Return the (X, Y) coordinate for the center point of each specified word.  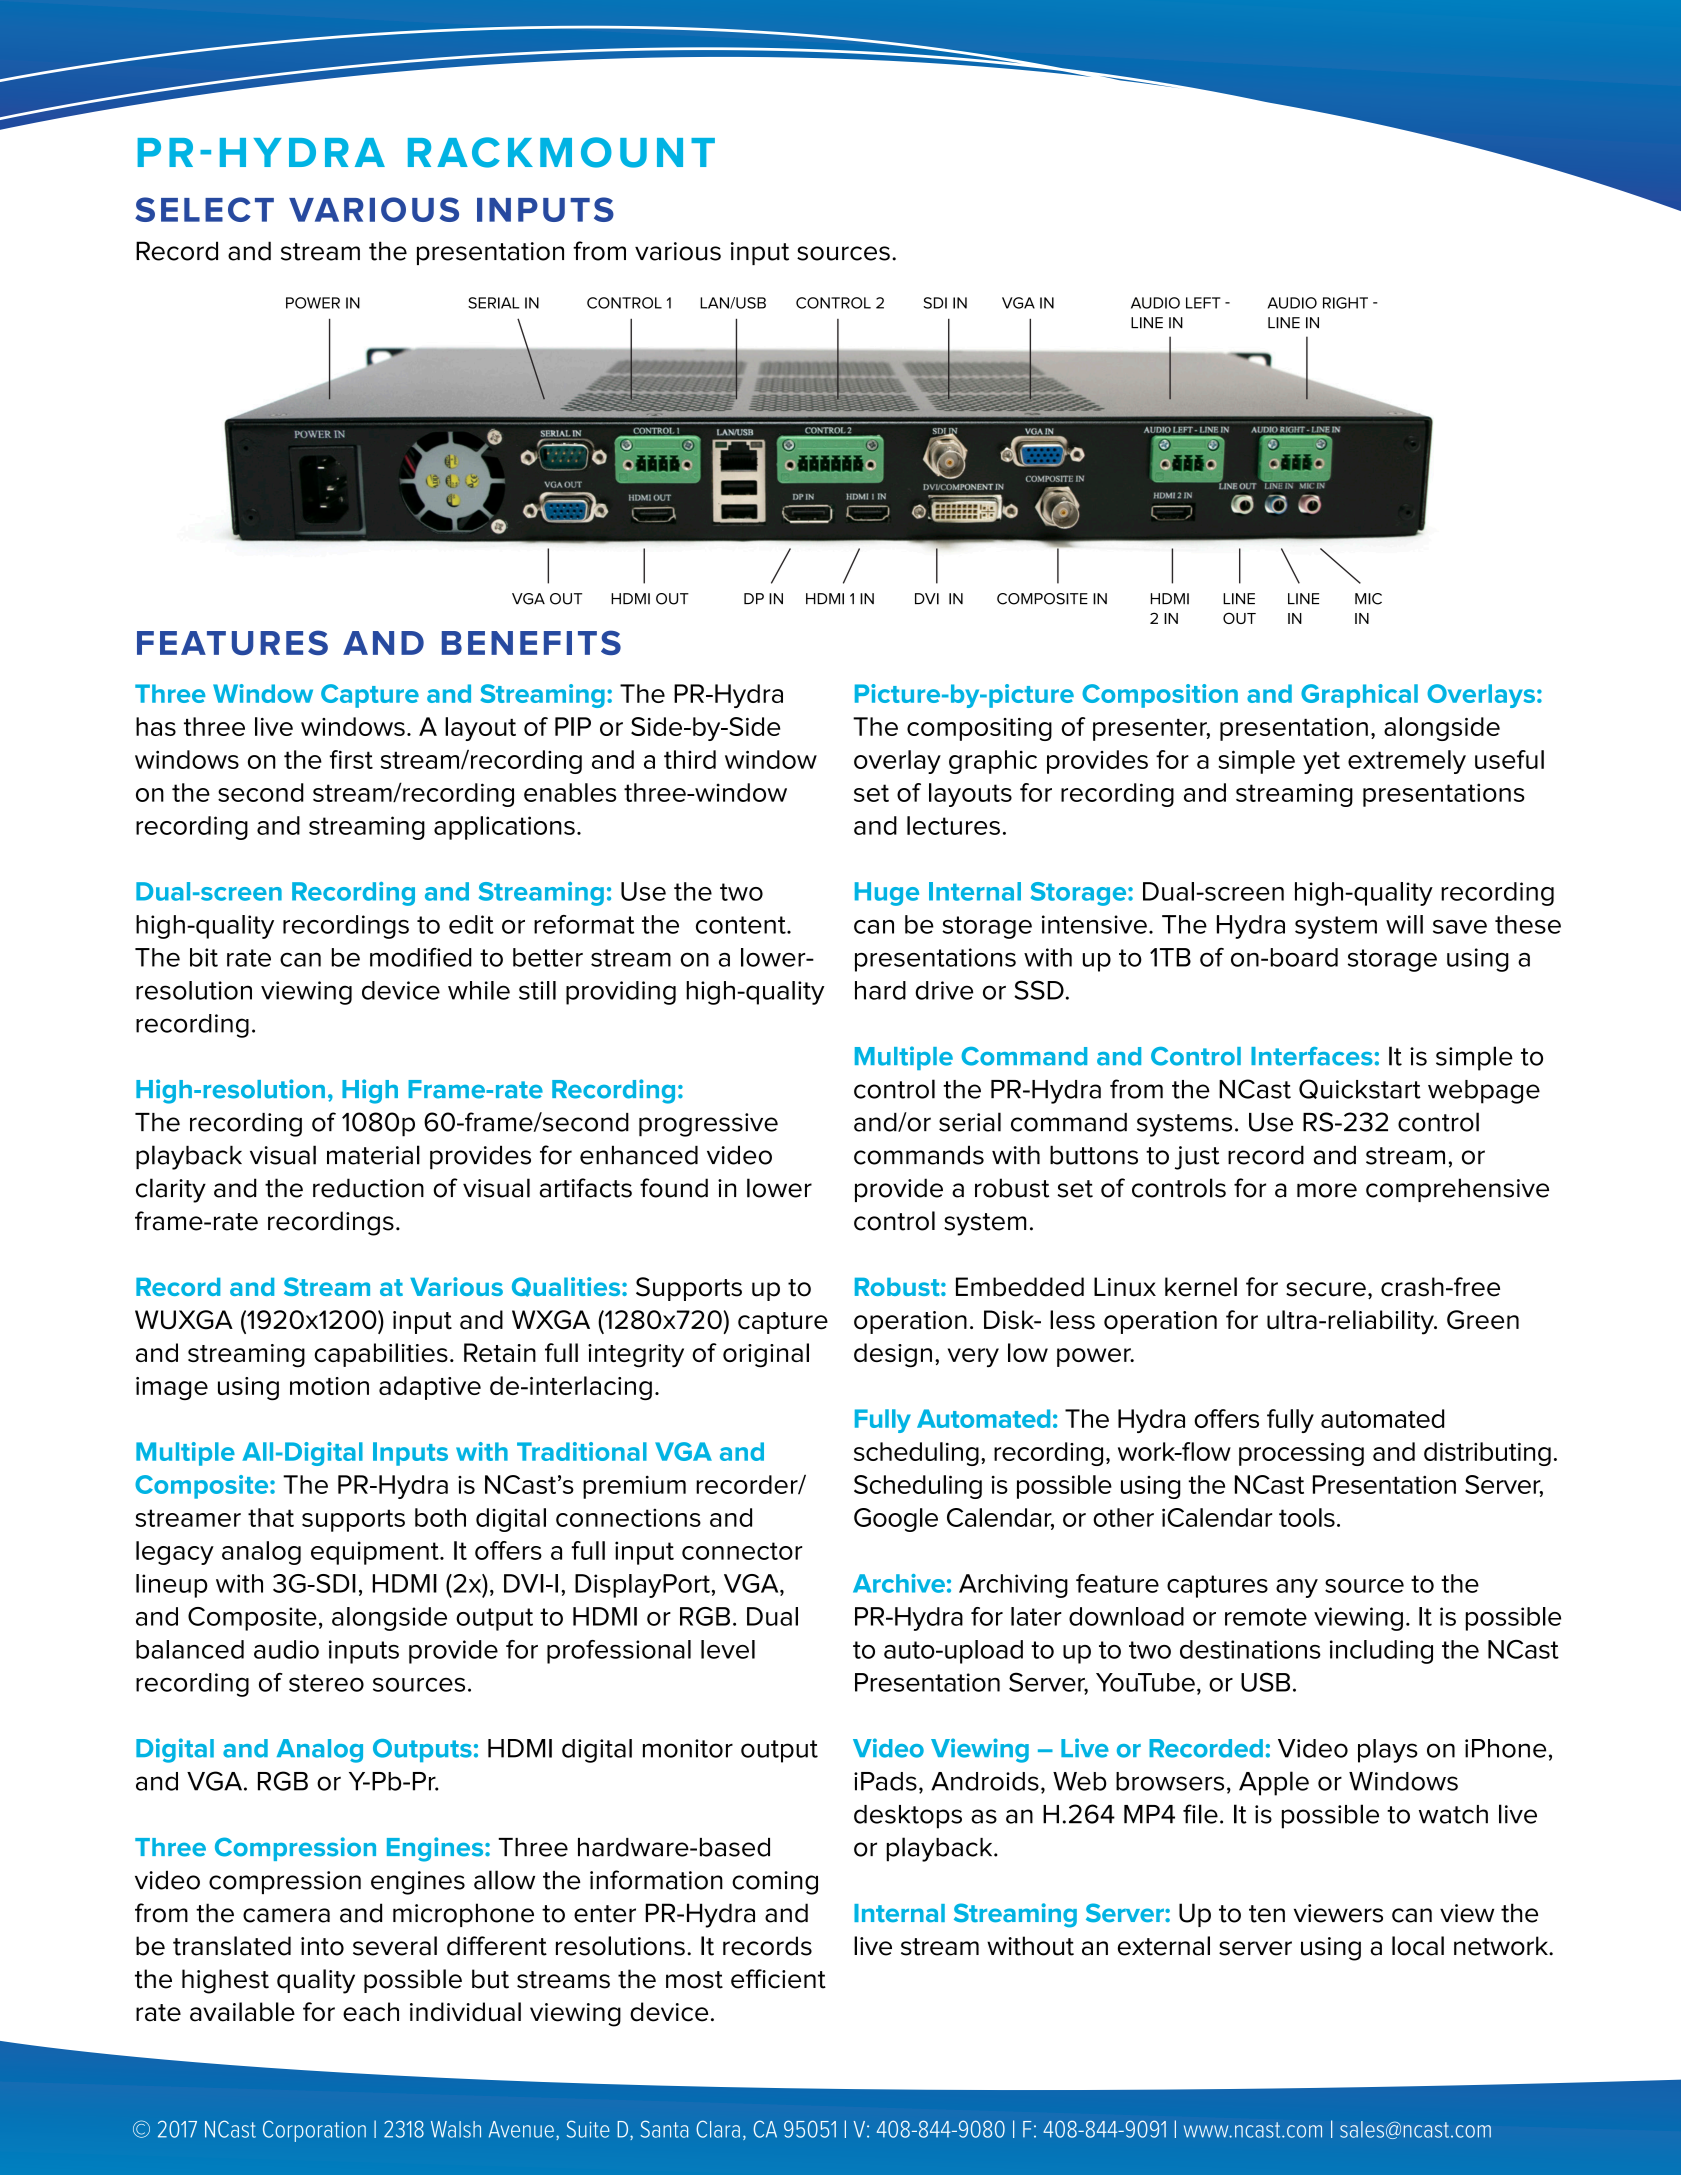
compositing (979, 729)
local (1418, 1946)
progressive (708, 1125)
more (1327, 1190)
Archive (899, 1583)
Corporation (314, 2131)
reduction (368, 1188)
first (351, 759)
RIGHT (1345, 303)
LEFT (1203, 303)
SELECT (204, 209)
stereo (326, 1683)
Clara (718, 2129)
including (1381, 1652)
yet (1321, 762)
